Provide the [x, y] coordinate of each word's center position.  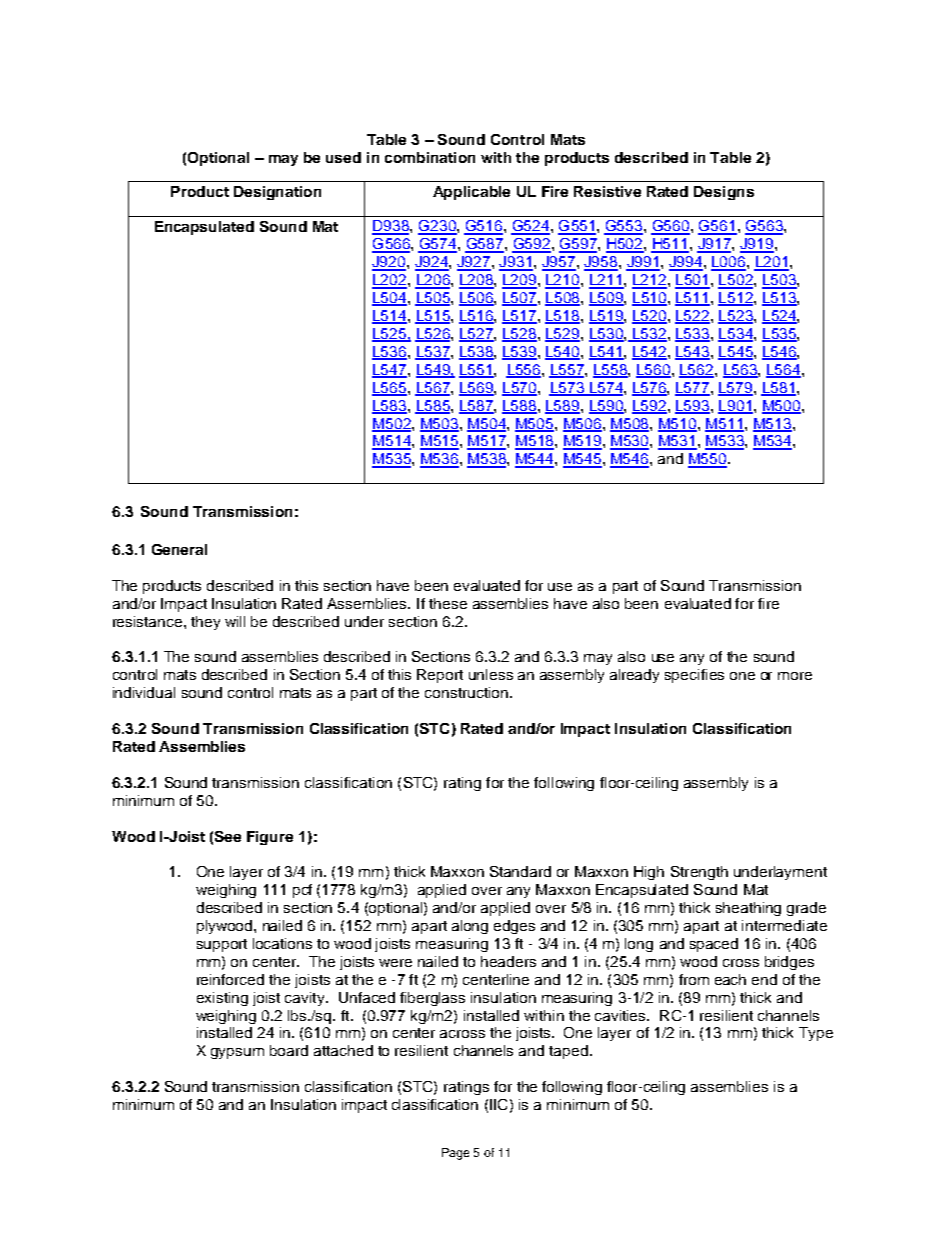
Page [455, 1154]
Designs [724, 193]
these [448, 603]
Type [816, 1034]
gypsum [237, 1053]
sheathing [748, 909]
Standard [520, 871]
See [228, 836]
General [179, 549]
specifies [694, 676]
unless [491, 674]
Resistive [607, 191]
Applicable [471, 193]
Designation [277, 193]
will [235, 621]
